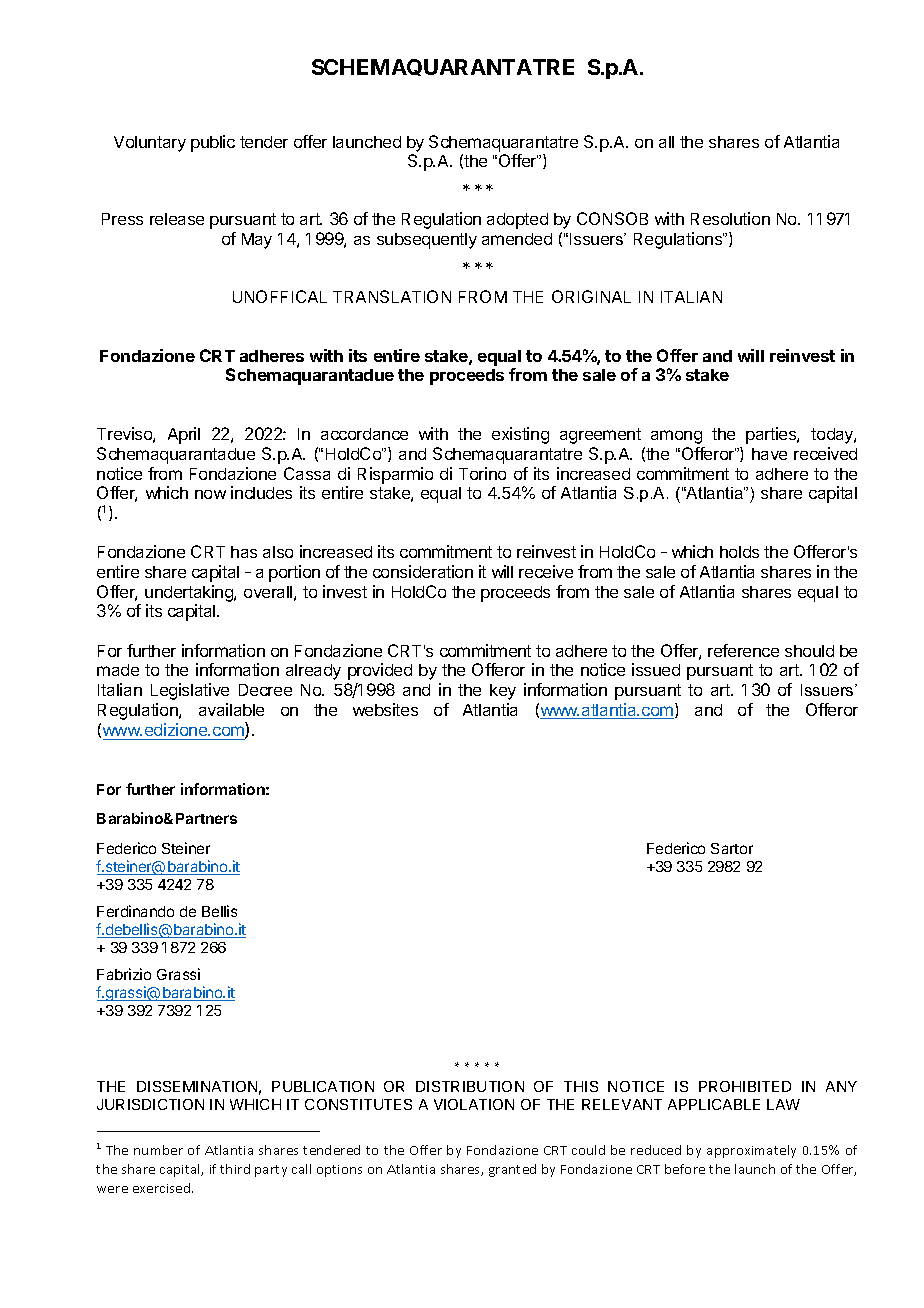  What do you see at coordinates (423, 571) in the screenshot?
I see `consideration` at bounding box center [423, 571].
